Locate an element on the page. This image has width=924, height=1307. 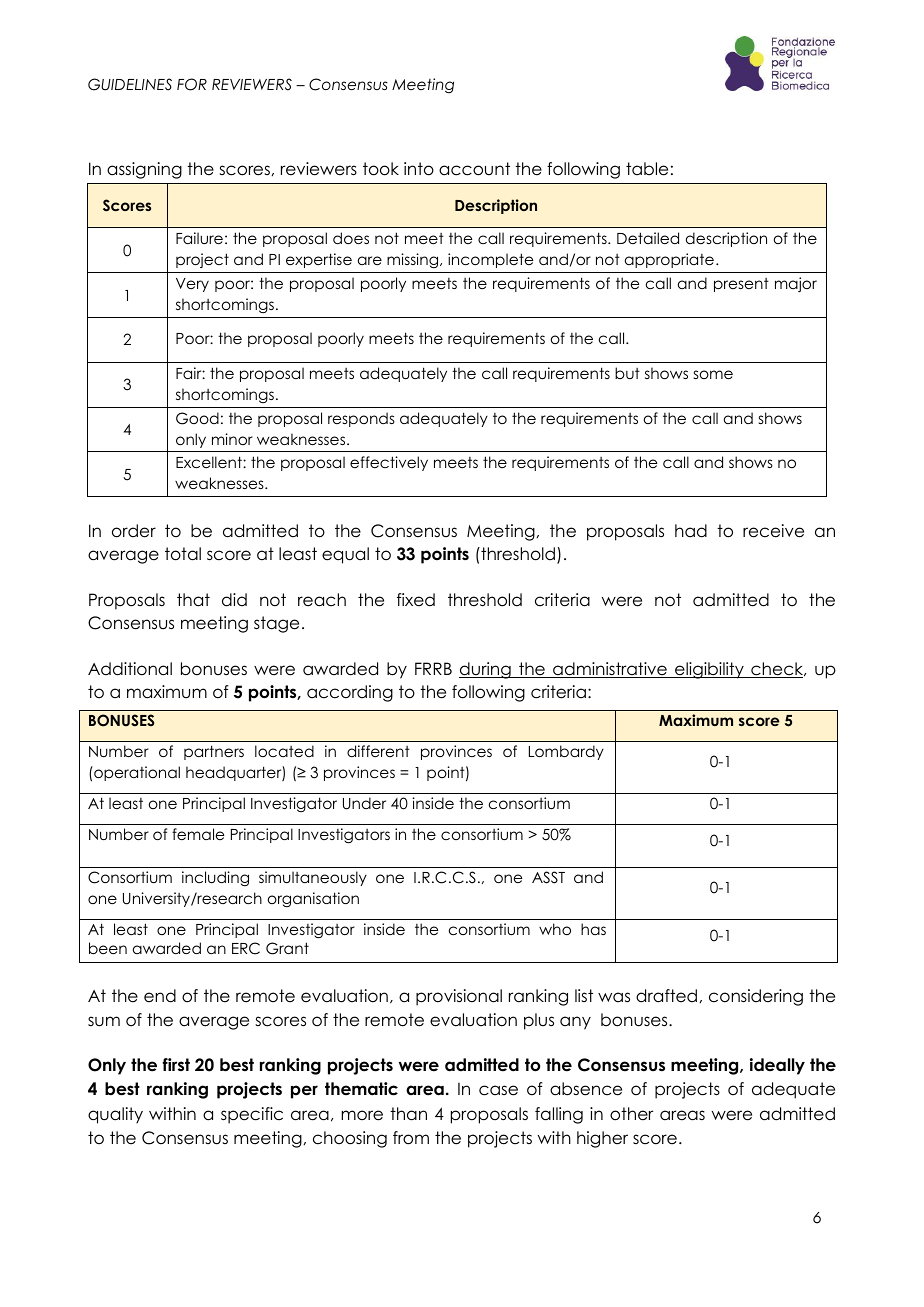
eligibility is located at coordinates (709, 670).
